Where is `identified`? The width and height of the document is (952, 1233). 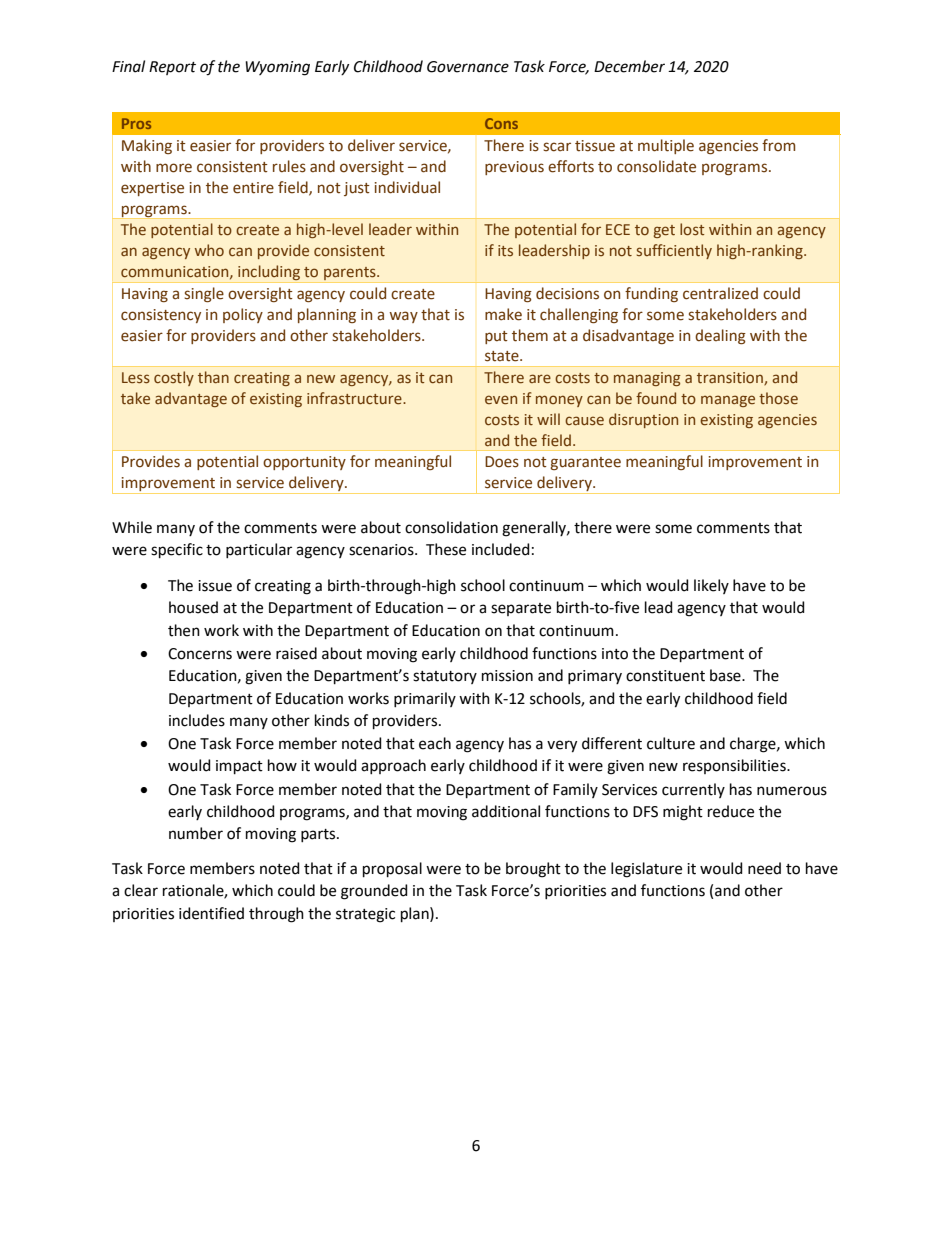
identified is located at coordinates (211, 913).
